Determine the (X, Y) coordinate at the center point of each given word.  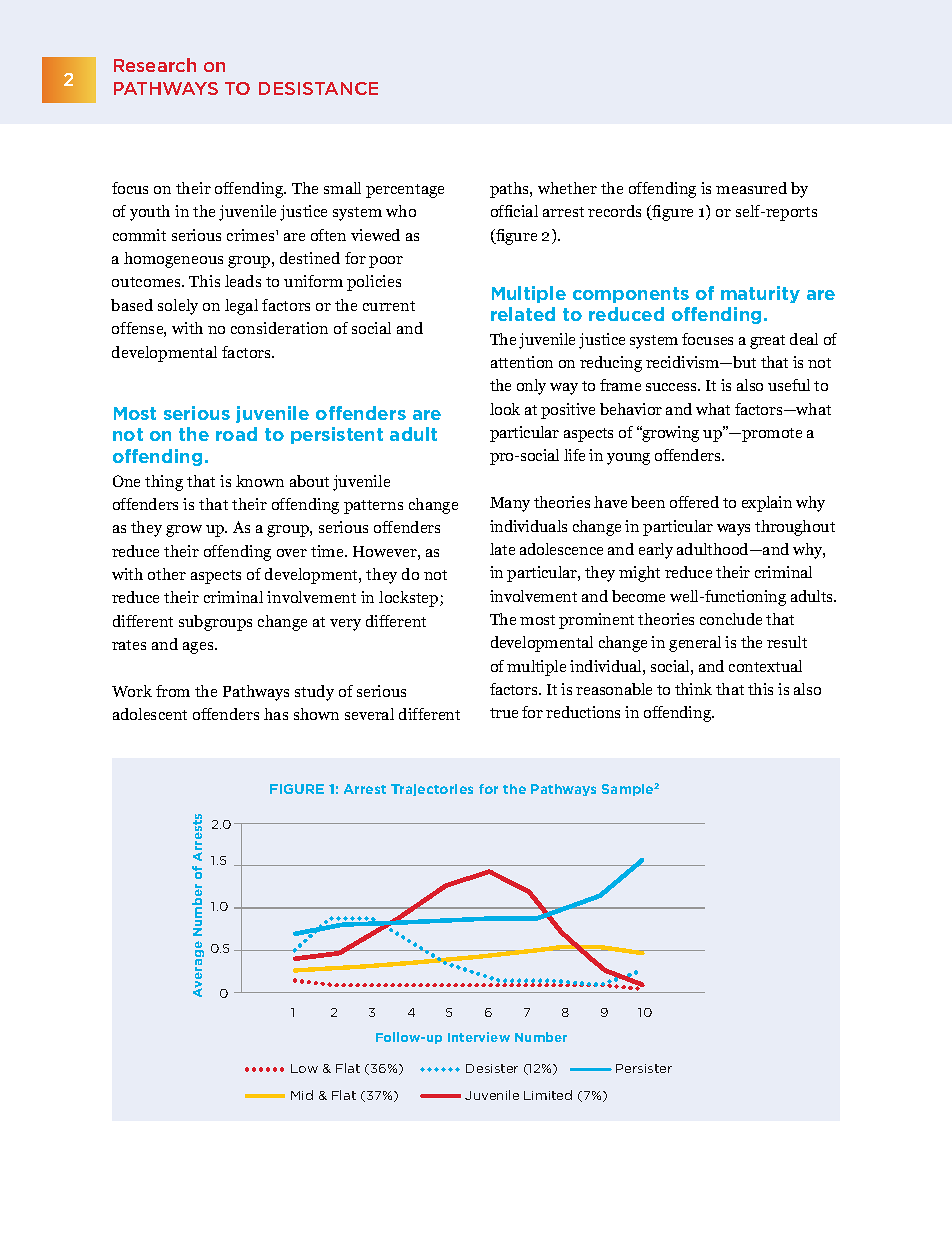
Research (155, 65)
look (505, 409)
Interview (479, 1037)
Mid (302, 1095)
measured (751, 188)
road (236, 434)
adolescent (150, 714)
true (504, 713)
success (673, 387)
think (693, 689)
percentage (405, 191)
